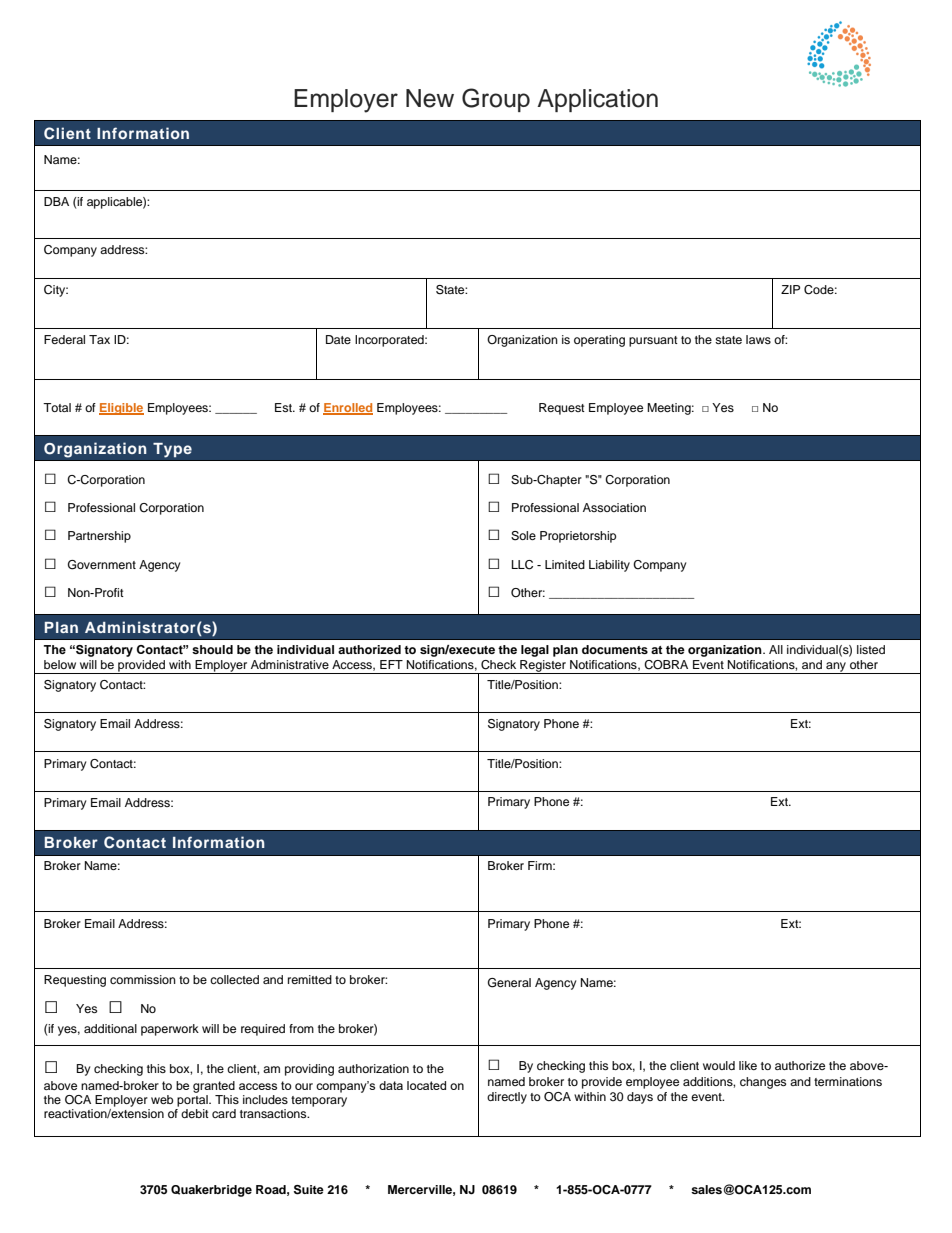 This screenshot has height=1233, width=952. Describe the element at coordinates (507, 1098) in the screenshot. I see `directly` at that location.
